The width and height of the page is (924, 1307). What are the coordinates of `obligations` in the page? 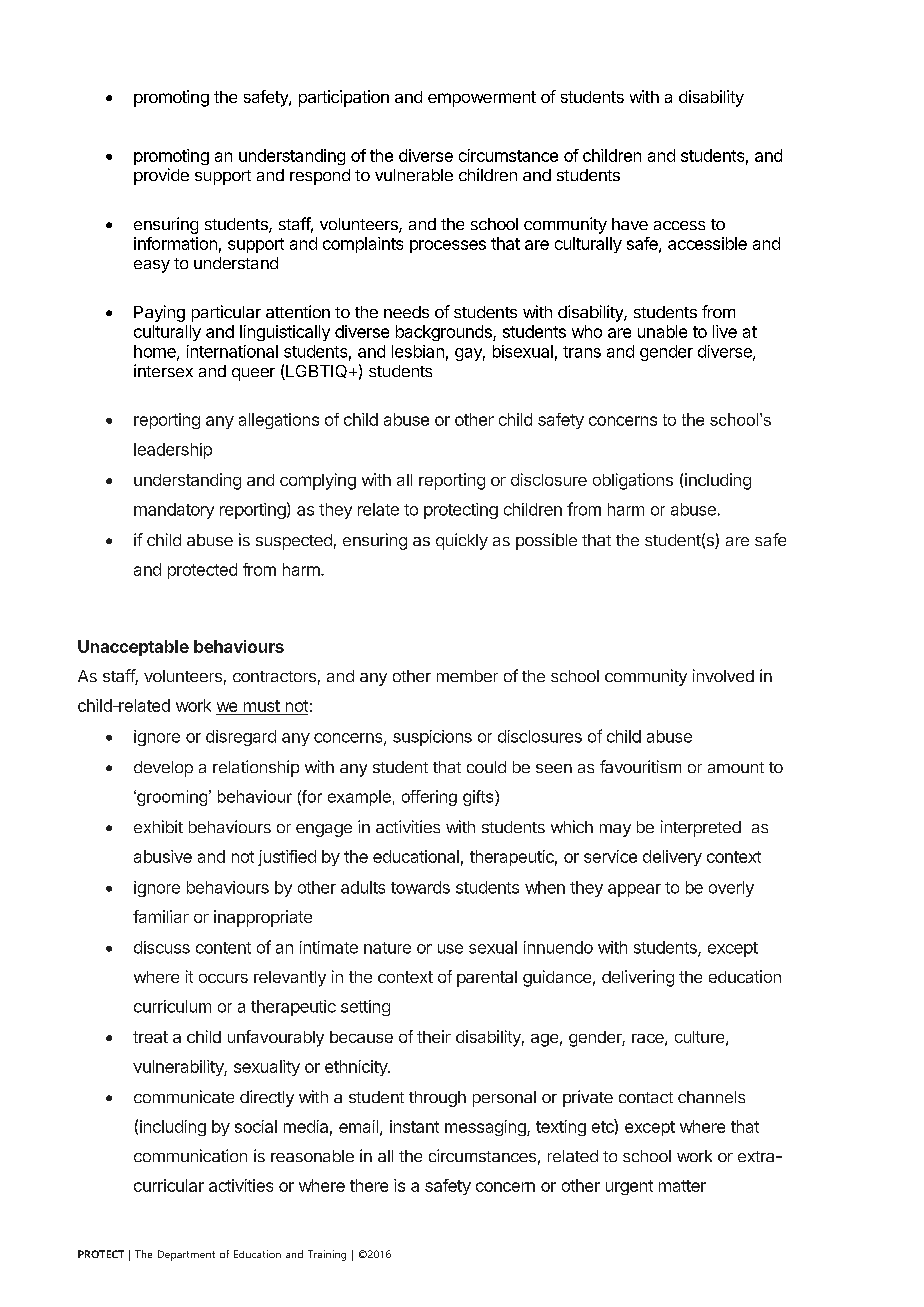 It's located at (633, 481).
